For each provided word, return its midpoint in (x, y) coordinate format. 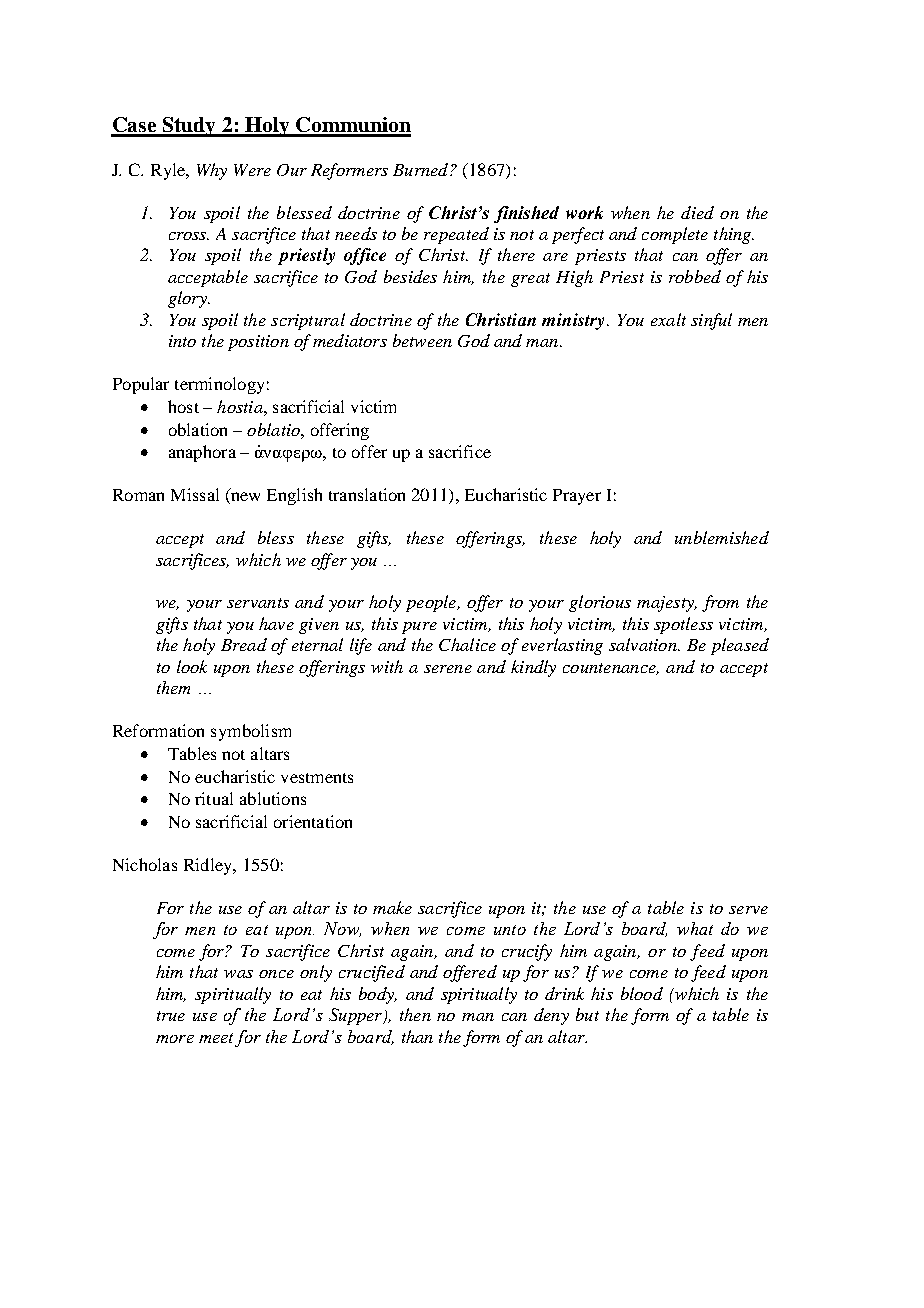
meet (216, 1038)
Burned (422, 169)
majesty (666, 604)
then (415, 1014)
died (697, 212)
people (432, 603)
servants (258, 603)
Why (212, 171)
